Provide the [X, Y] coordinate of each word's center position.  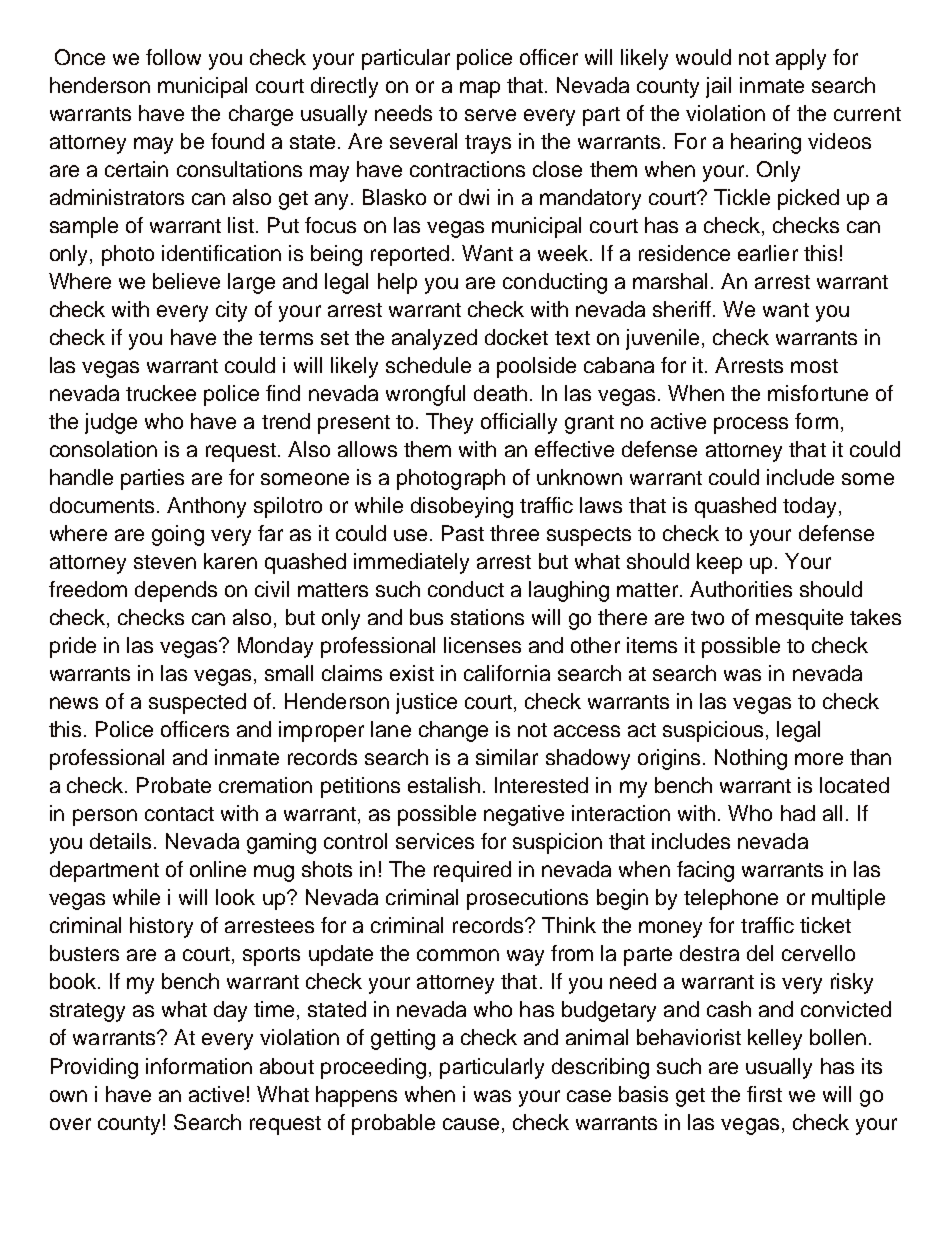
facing [705, 871]
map [480, 89]
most [814, 366]
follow [173, 57]
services [435, 841]
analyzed [434, 339]
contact [179, 814]
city [231, 311]
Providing [94, 1068]
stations [487, 617]
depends [176, 591]
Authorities [741, 589]
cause [471, 1124]
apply [801, 59]
